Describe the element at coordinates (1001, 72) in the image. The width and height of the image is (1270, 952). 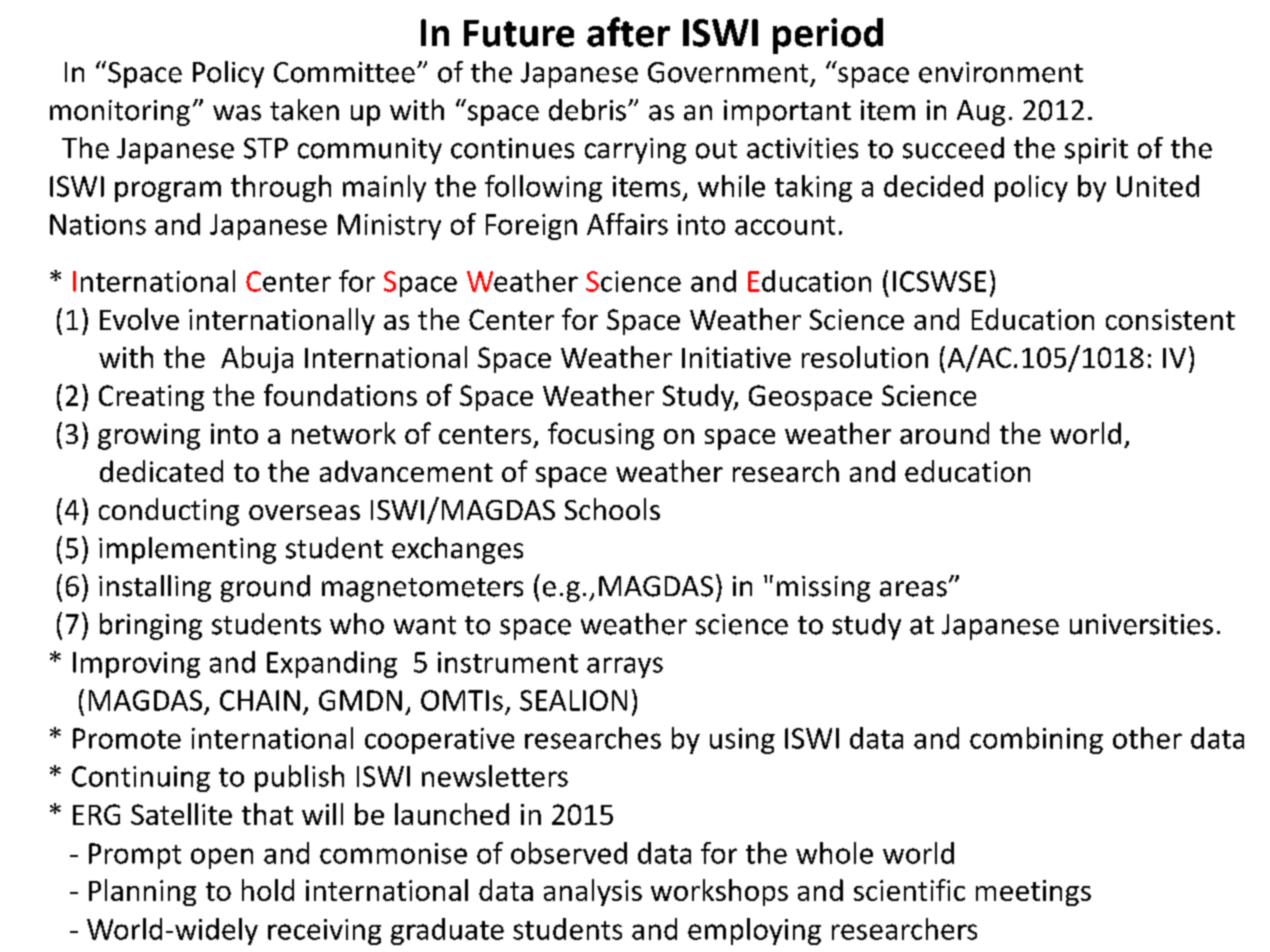
I see `environment` at that location.
